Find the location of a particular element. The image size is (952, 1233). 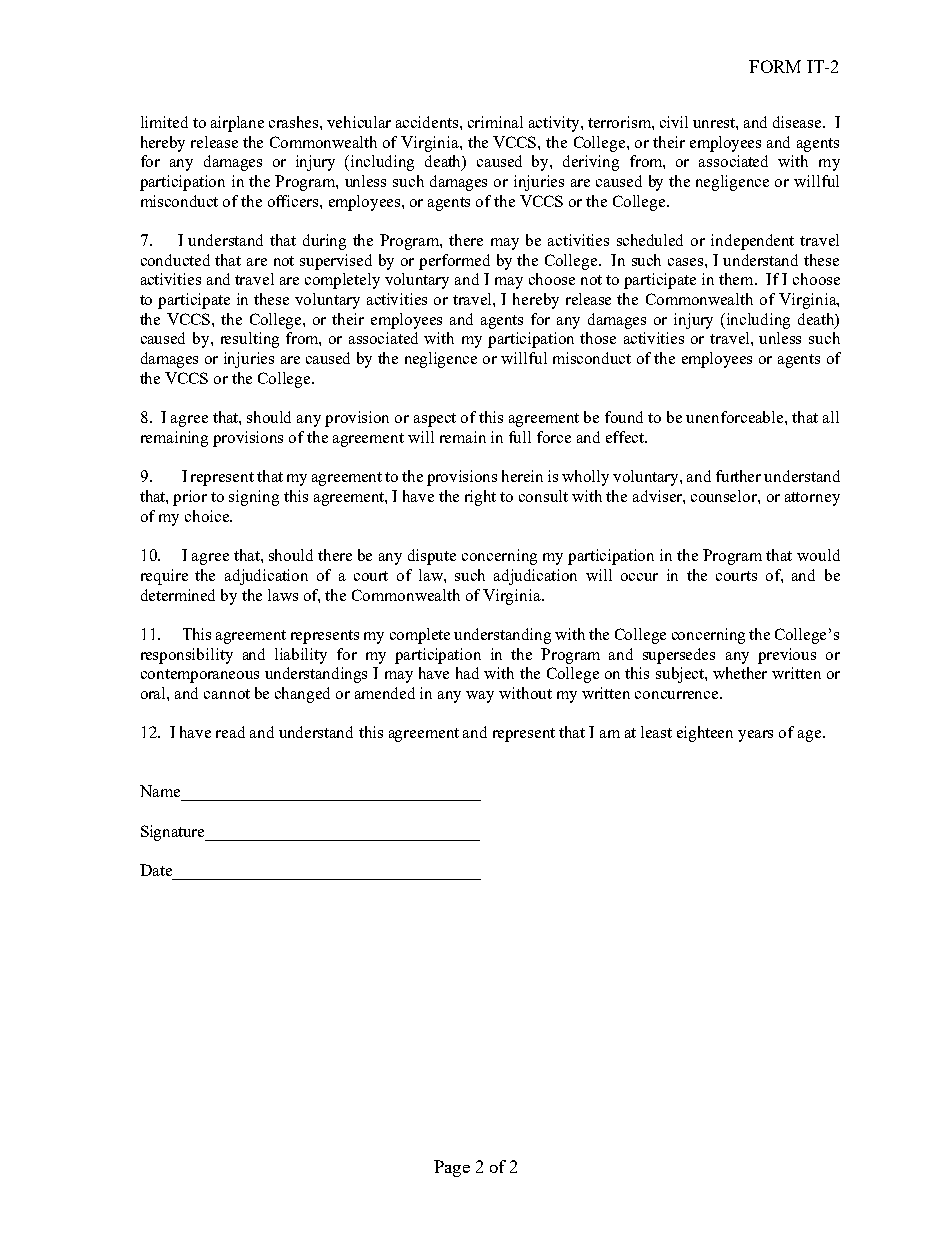

read is located at coordinates (230, 732).
